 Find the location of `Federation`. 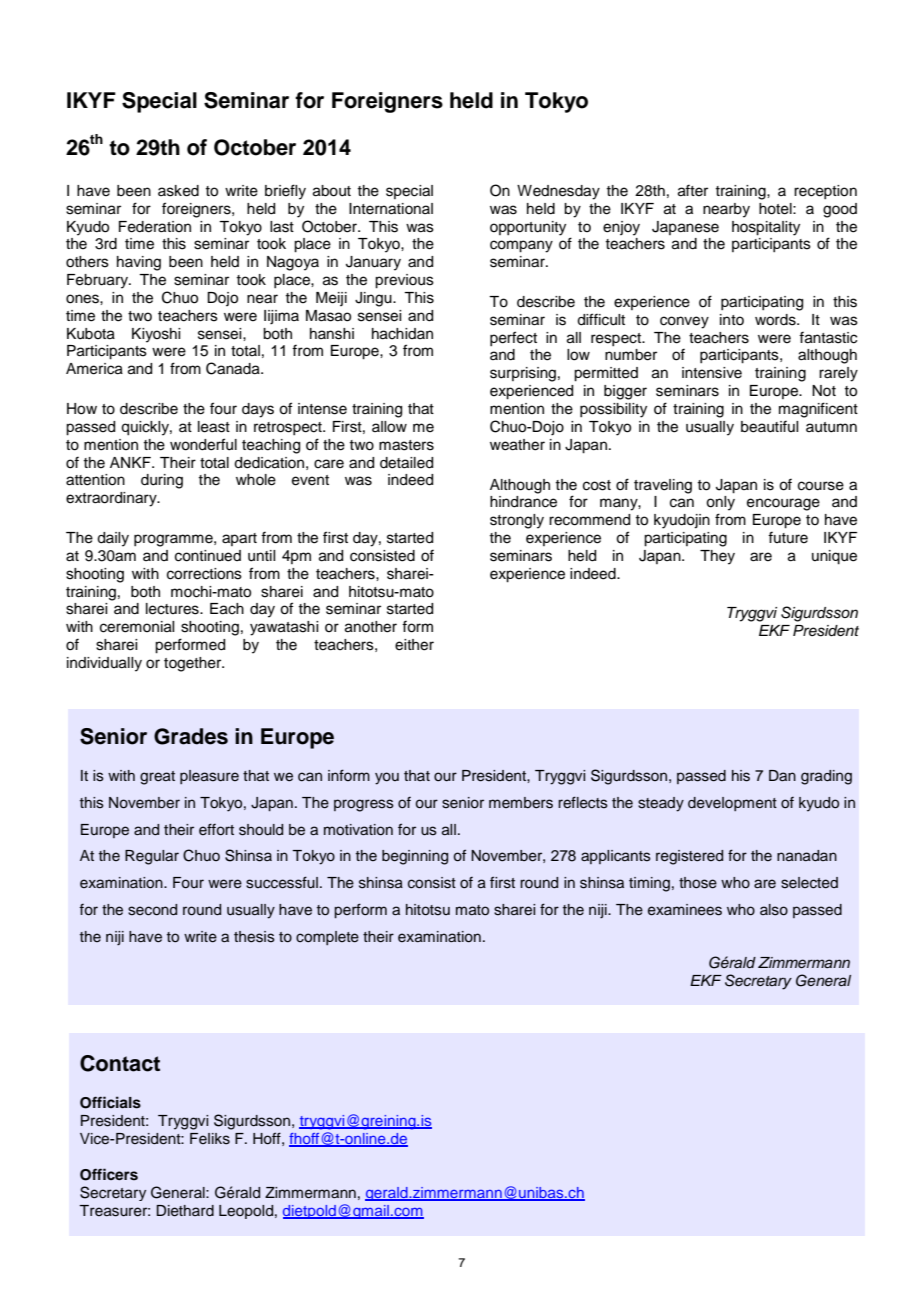

Federation is located at coordinates (155, 227).
